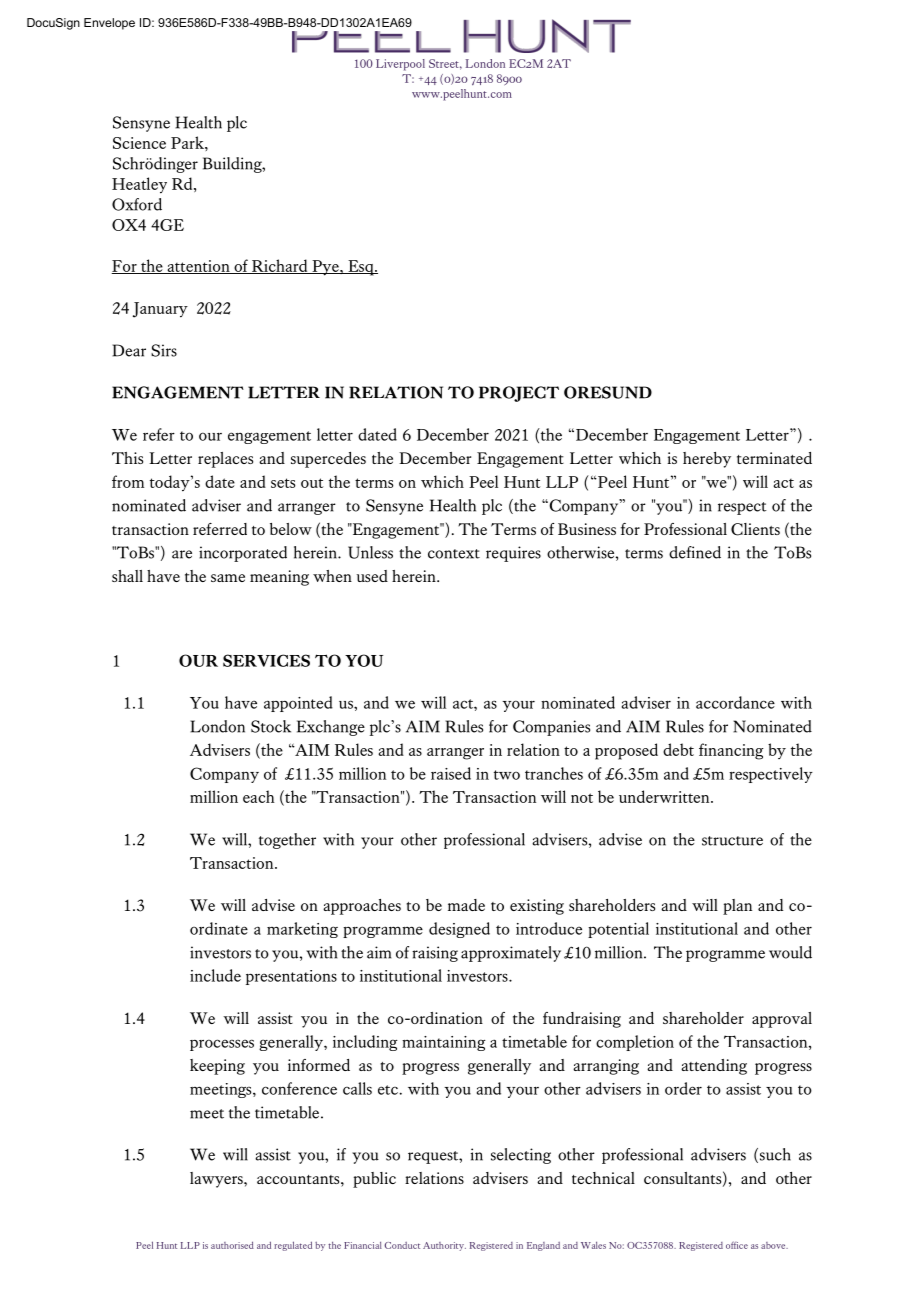 The image size is (924, 1307). I want to click on designed, so click(459, 930).
